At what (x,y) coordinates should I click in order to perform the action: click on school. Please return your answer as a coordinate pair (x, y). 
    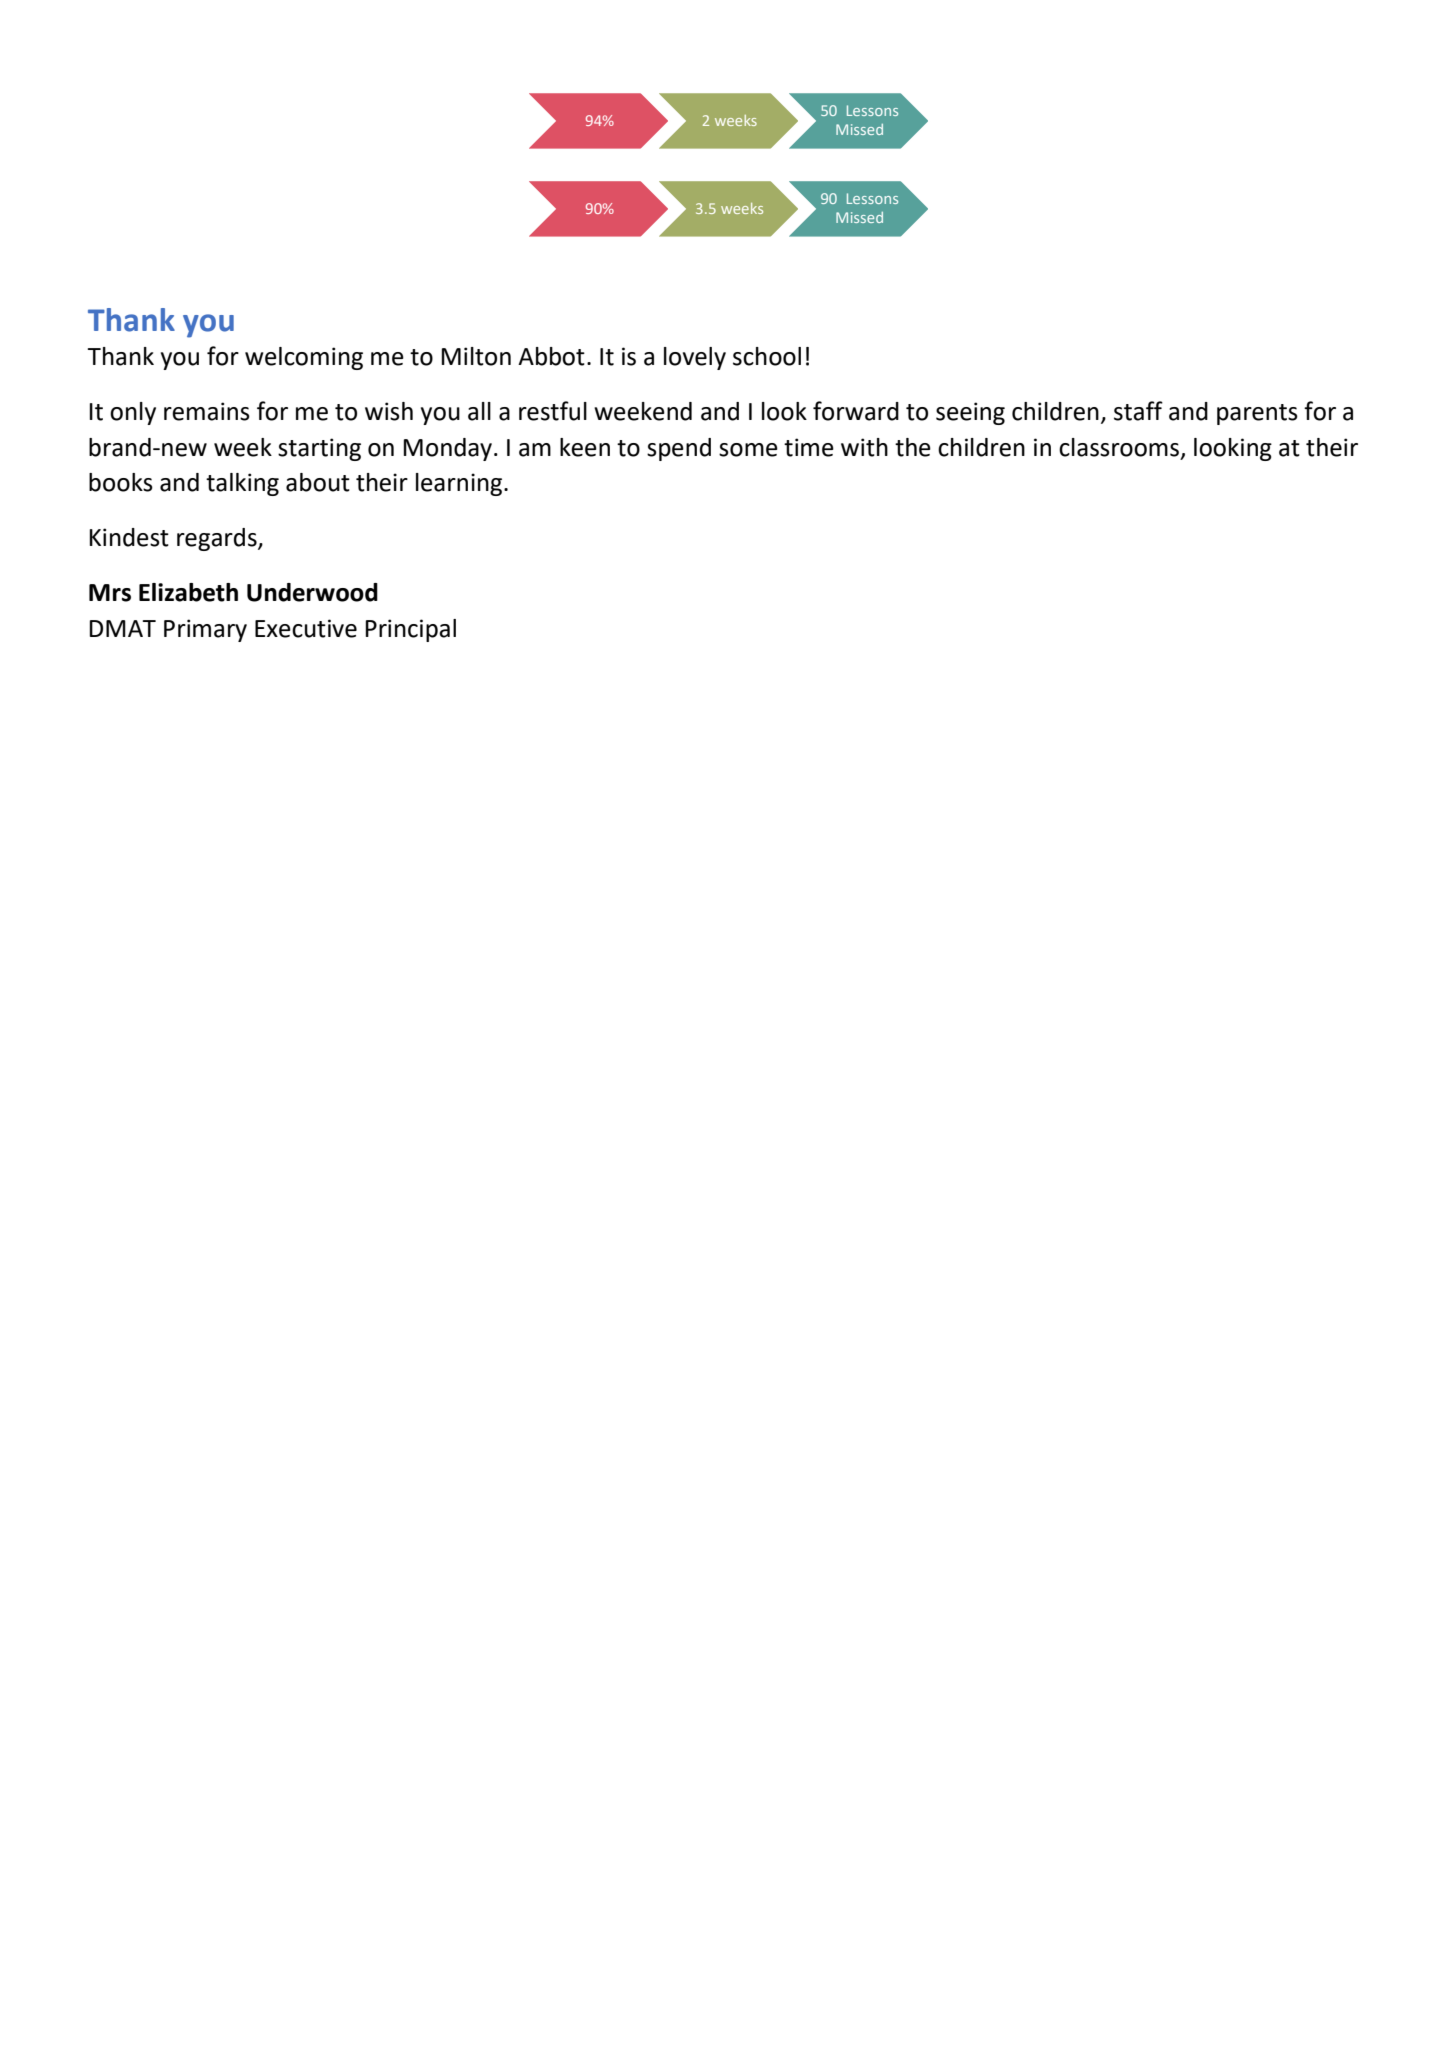
    Looking at the image, I should click on (767, 356).
